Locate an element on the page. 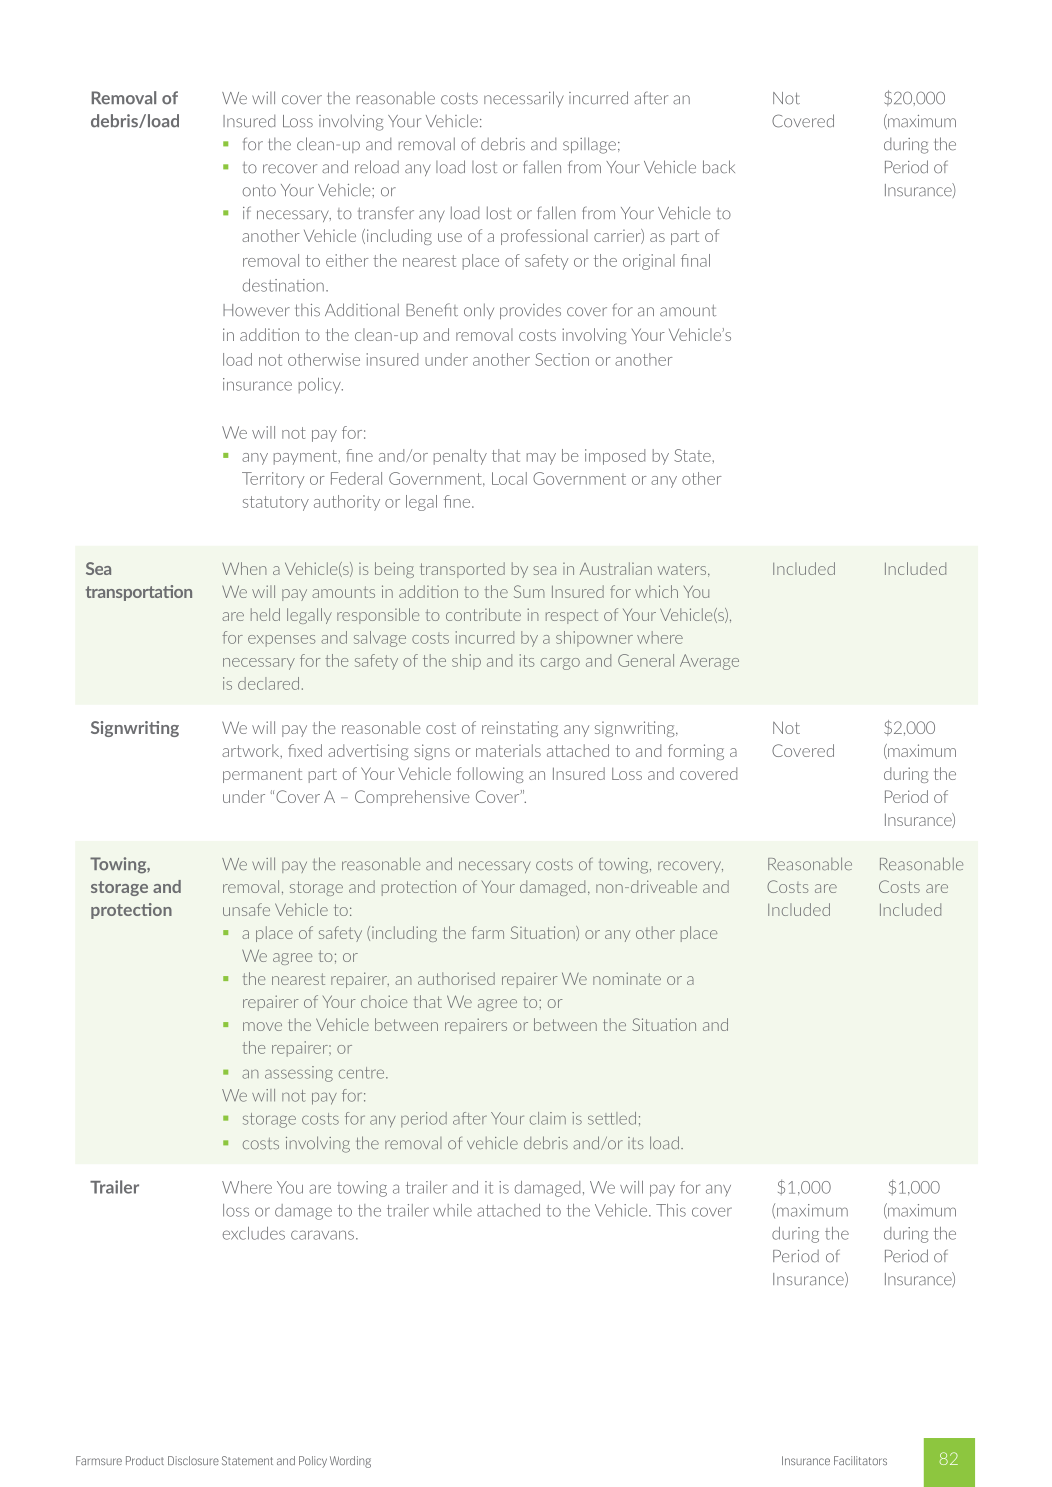 Image resolution: width=1052 pixels, height=1487 pixels. back is located at coordinates (719, 167).
